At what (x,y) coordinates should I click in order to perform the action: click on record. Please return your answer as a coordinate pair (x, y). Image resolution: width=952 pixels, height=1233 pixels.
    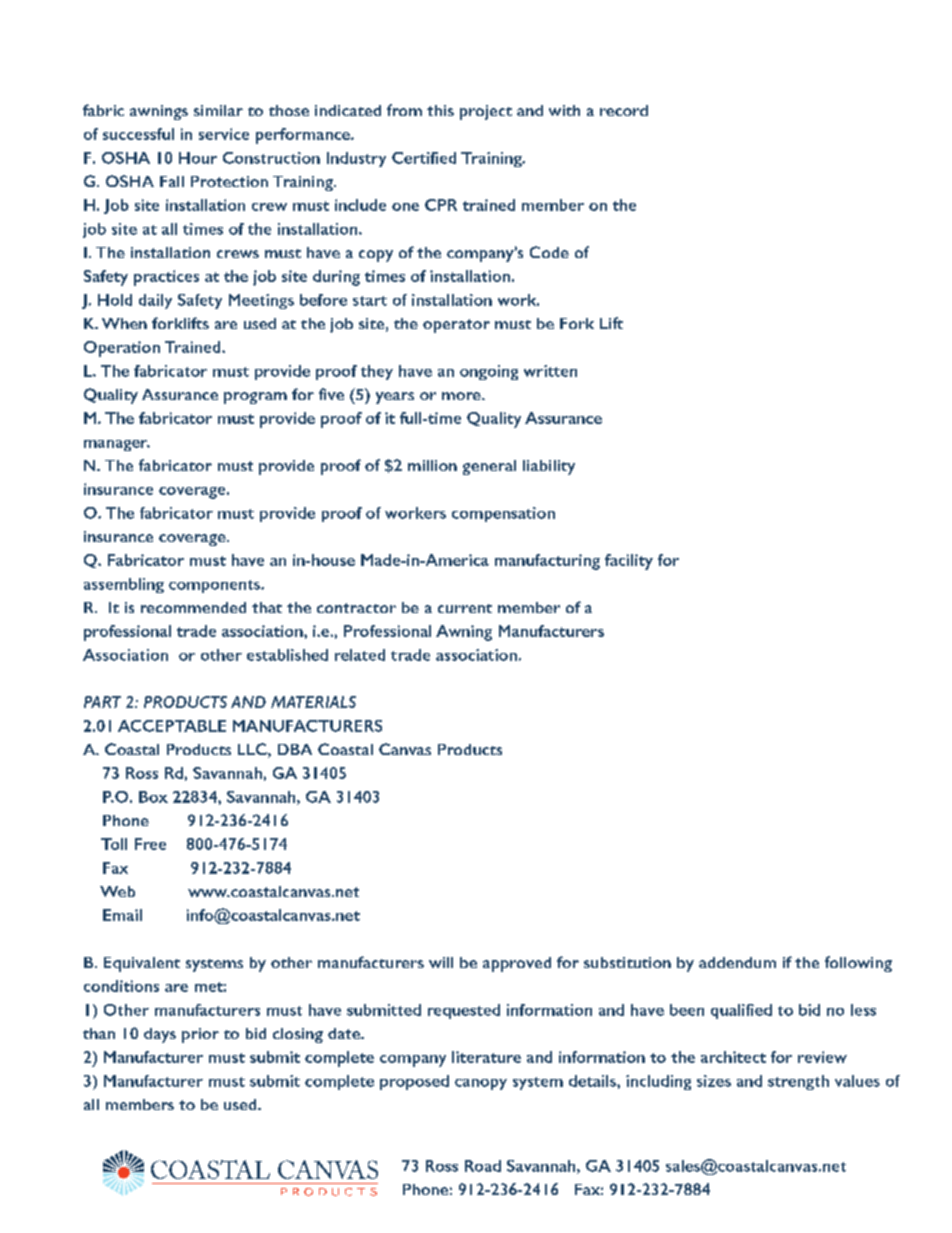
    Looking at the image, I should click on (624, 110).
